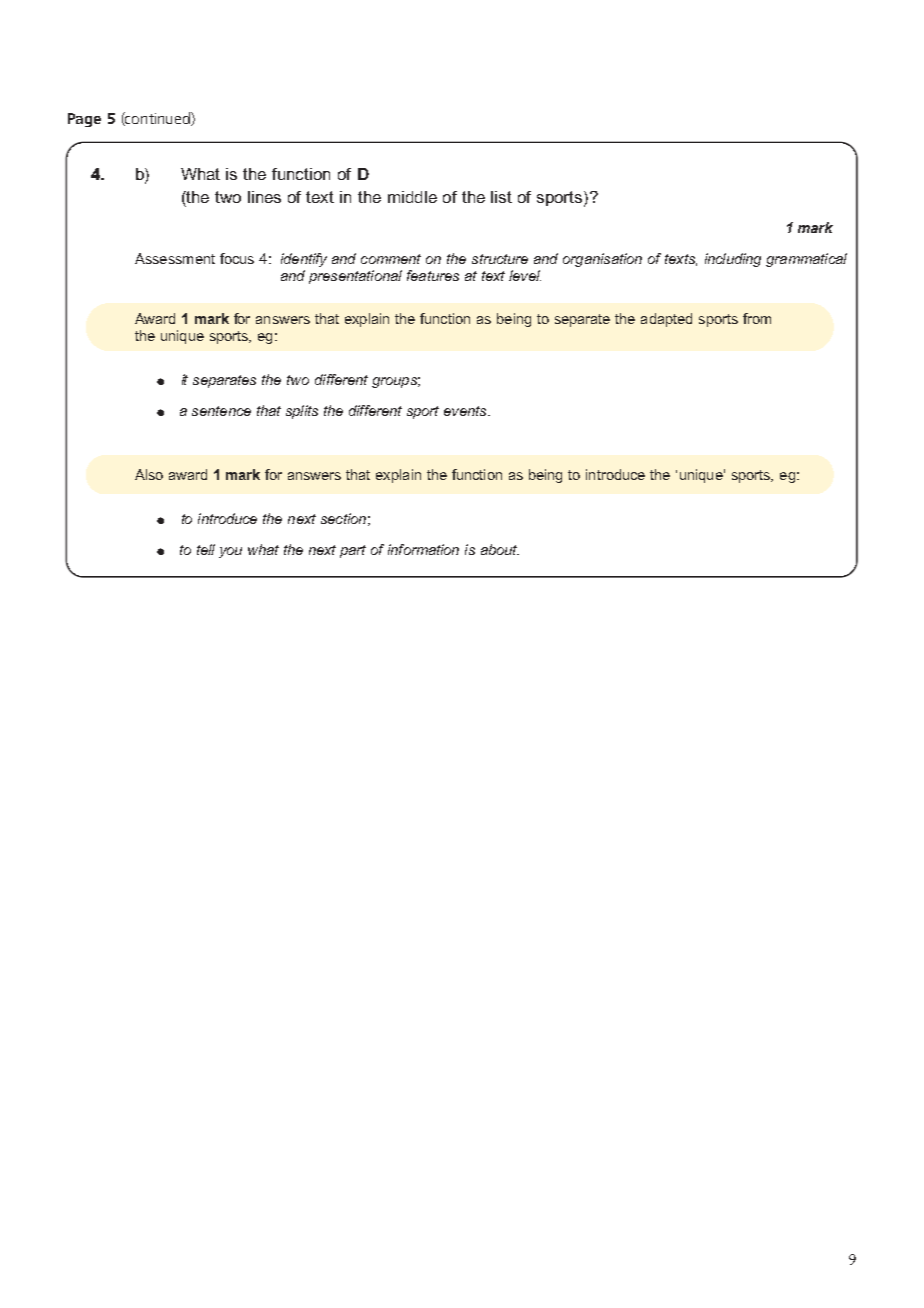 The width and height of the image is (924, 1308). I want to click on Page, so click(84, 120).
